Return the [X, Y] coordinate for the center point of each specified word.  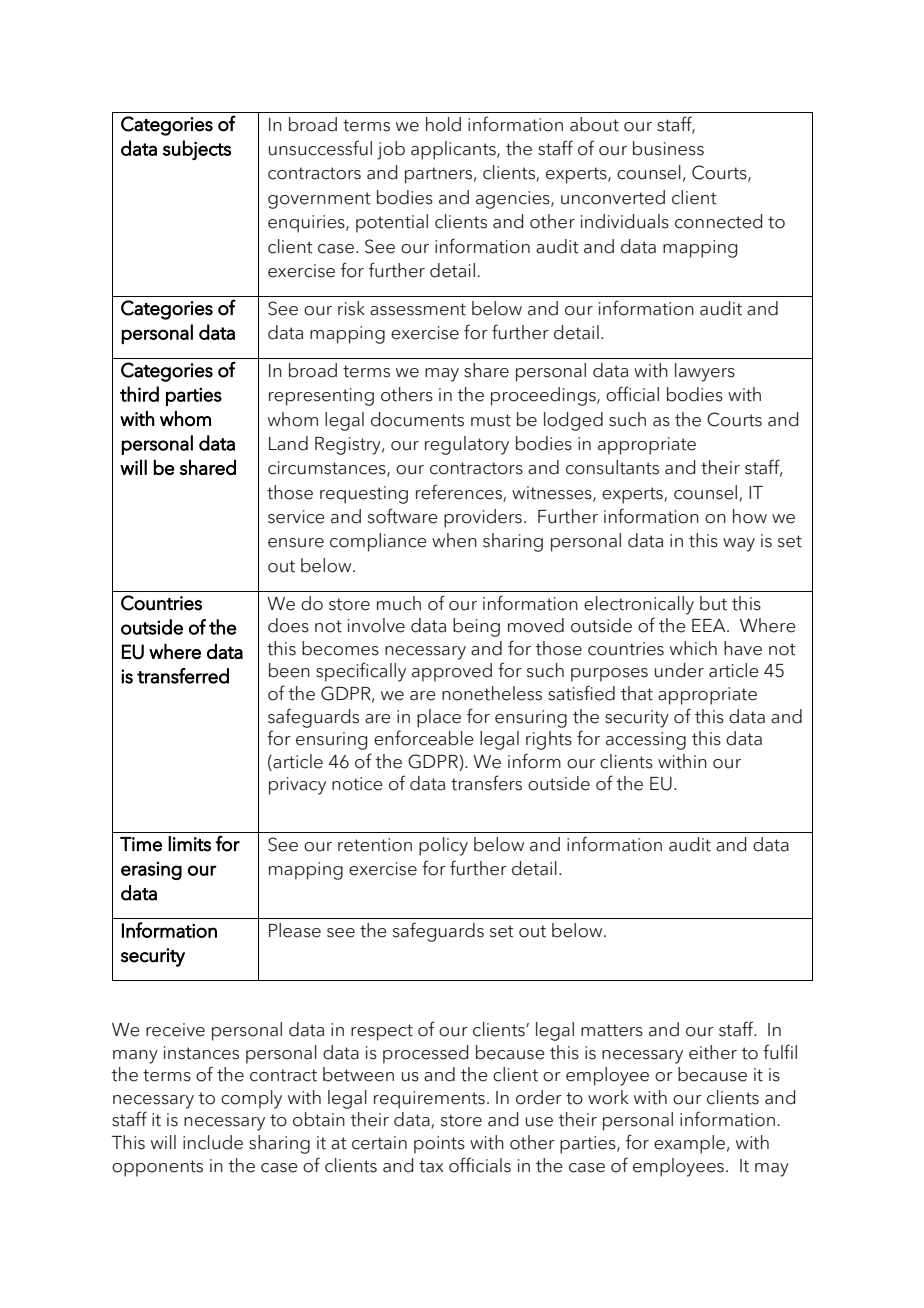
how [750, 516]
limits [189, 844]
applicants [454, 150]
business [668, 148]
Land [288, 443]
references [459, 492]
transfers [486, 783]
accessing [646, 741]
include [213, 1142]
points [439, 1145]
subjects [197, 150]
